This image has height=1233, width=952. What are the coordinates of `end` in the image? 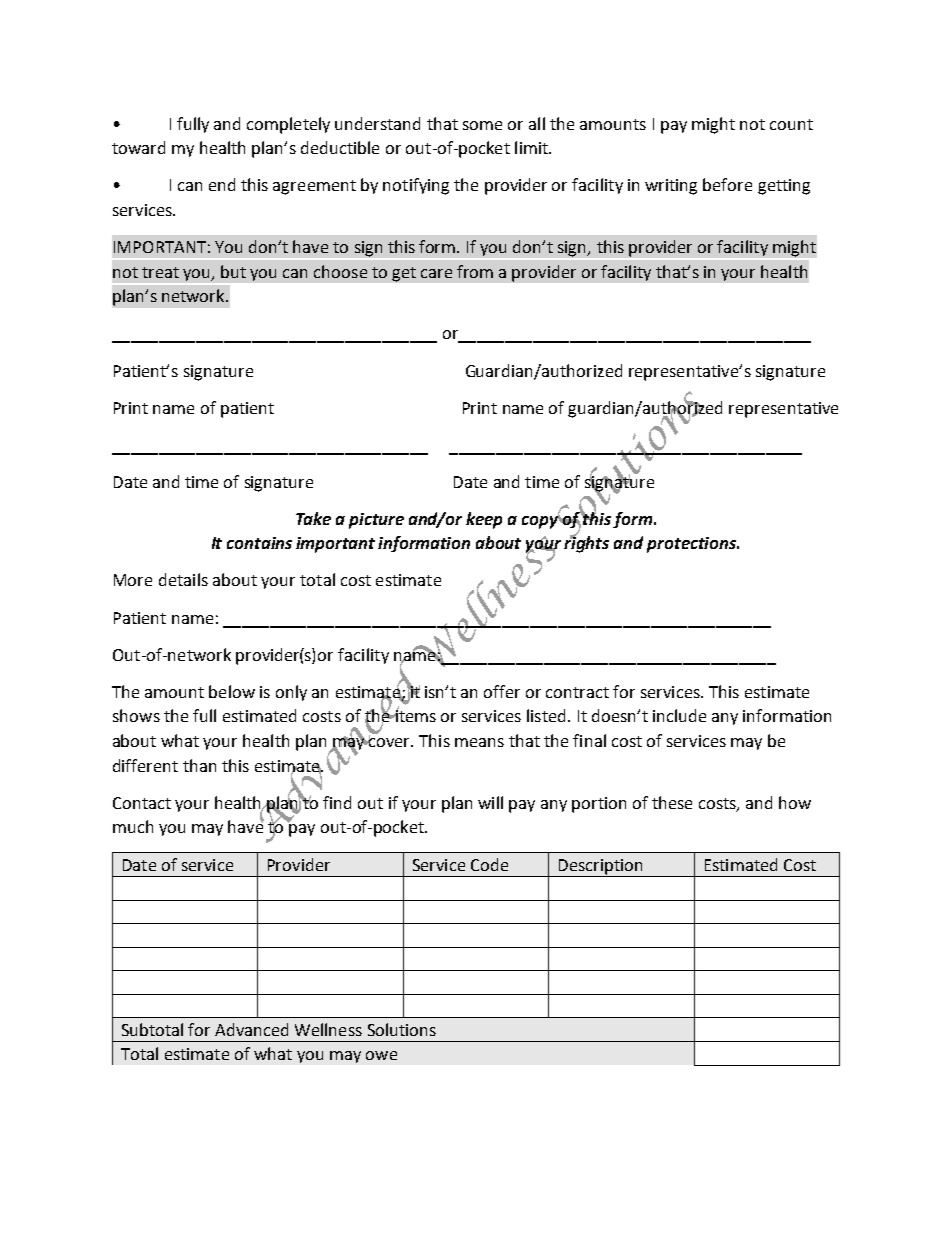 It's located at (222, 184).
